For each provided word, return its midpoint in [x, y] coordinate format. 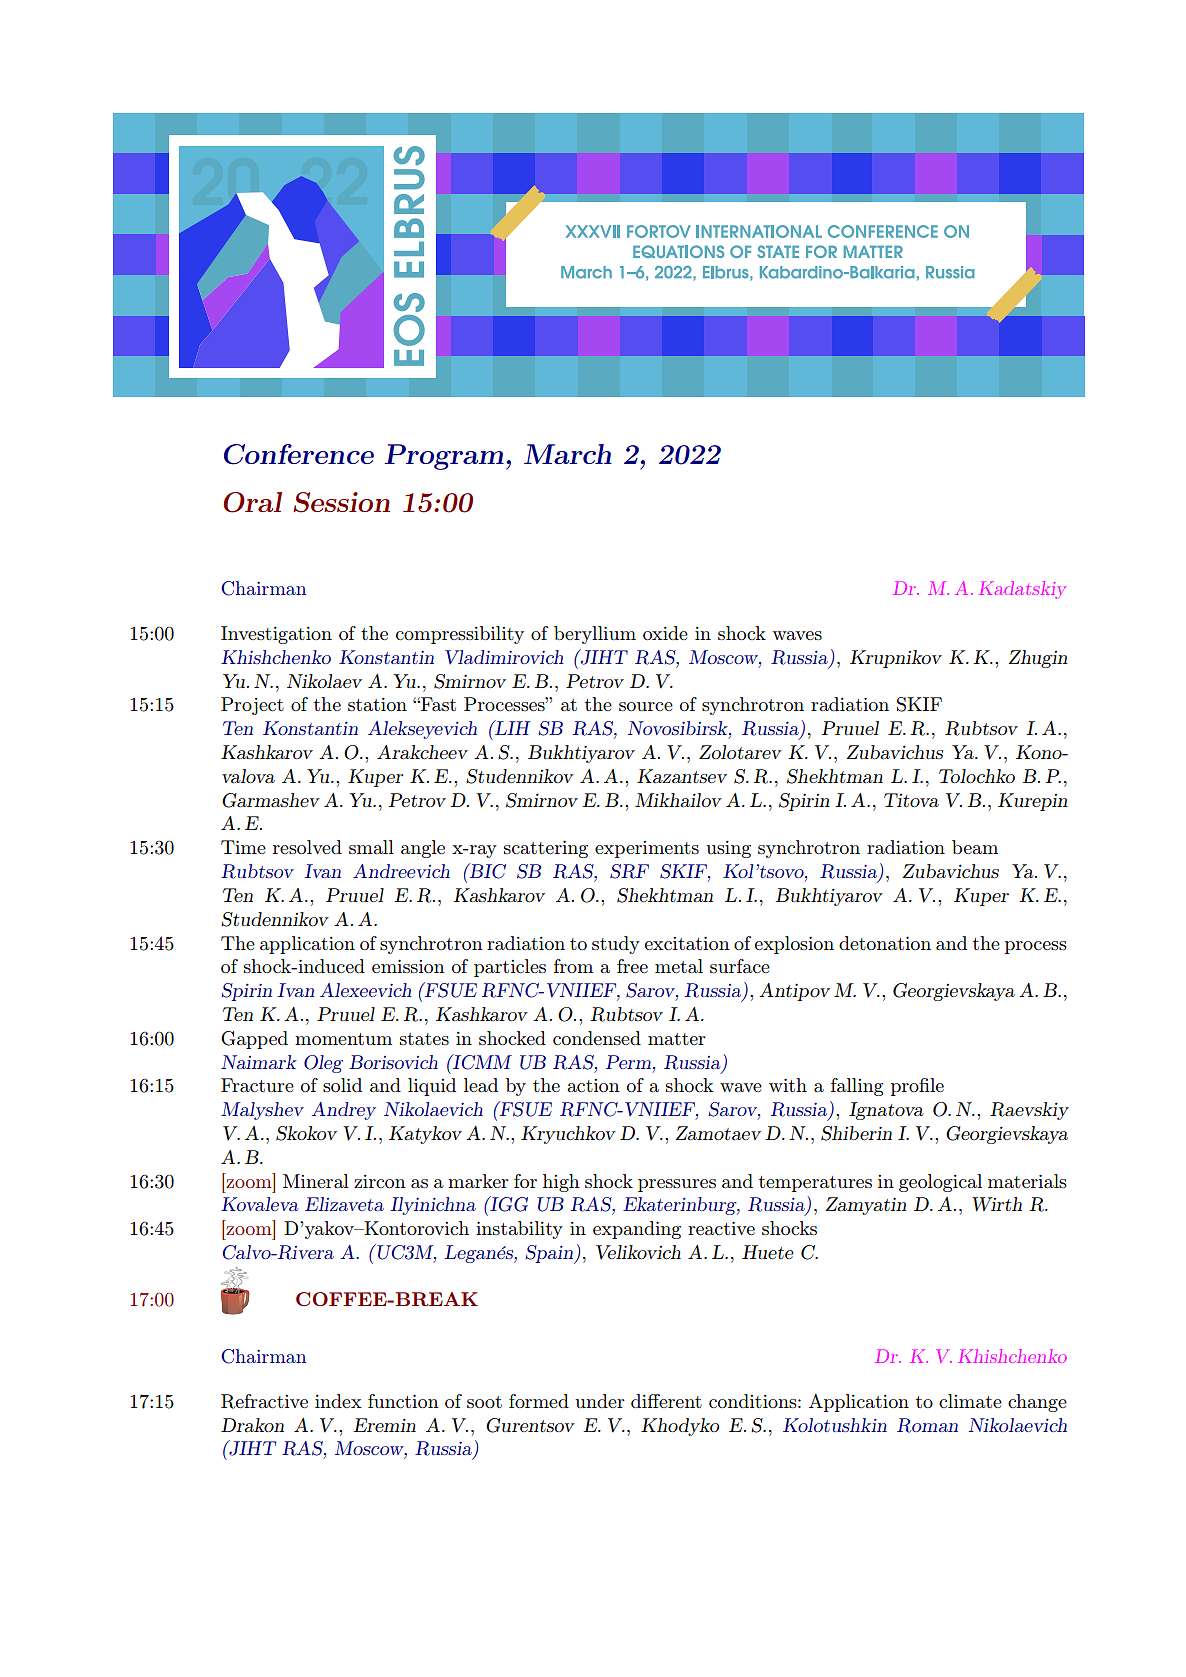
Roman [927, 1425]
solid [342, 1085]
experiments [647, 849]
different [666, 1401]
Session [341, 502]
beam [975, 847]
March [568, 454]
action [593, 1085]
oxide [665, 633]
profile [917, 1087]
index [338, 1401]
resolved [307, 847]
